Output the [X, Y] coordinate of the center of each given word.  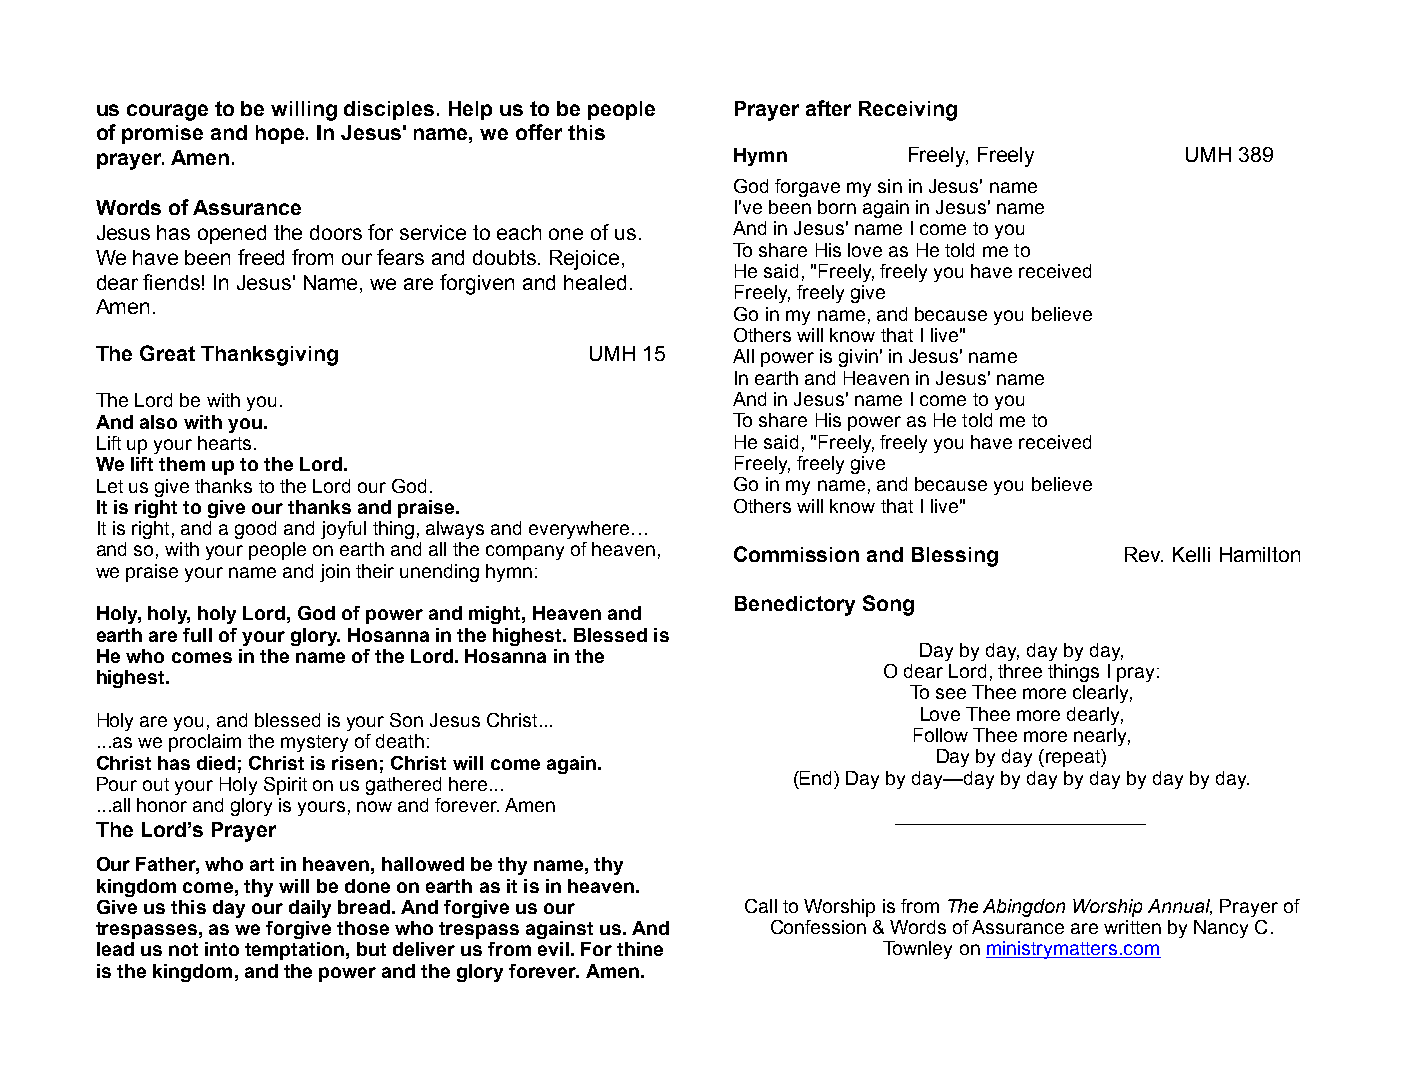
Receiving [908, 111]
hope [281, 134]
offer [539, 132]
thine [640, 949]
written [1132, 927]
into [222, 949]
